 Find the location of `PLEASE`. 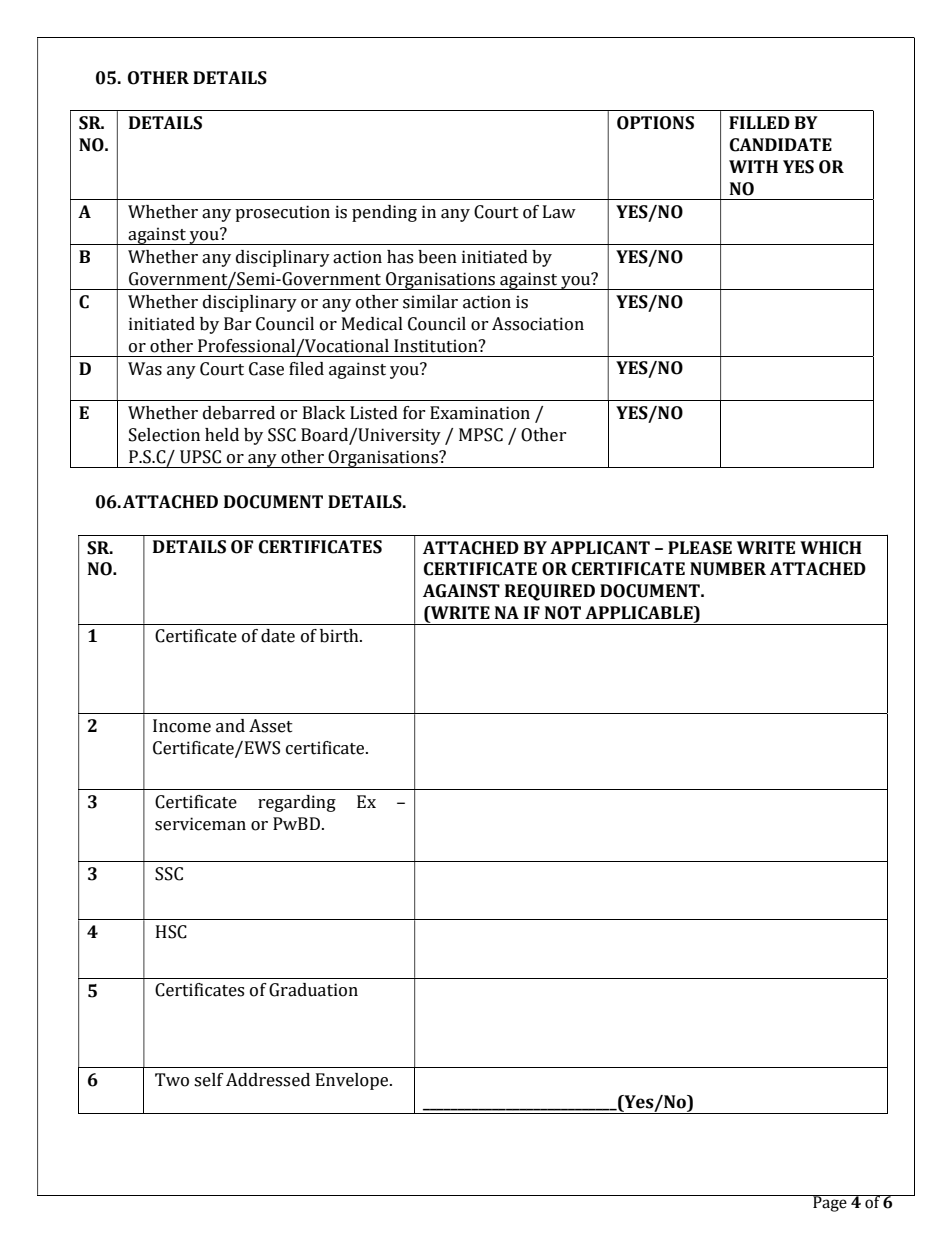

PLEASE is located at coordinates (700, 548).
